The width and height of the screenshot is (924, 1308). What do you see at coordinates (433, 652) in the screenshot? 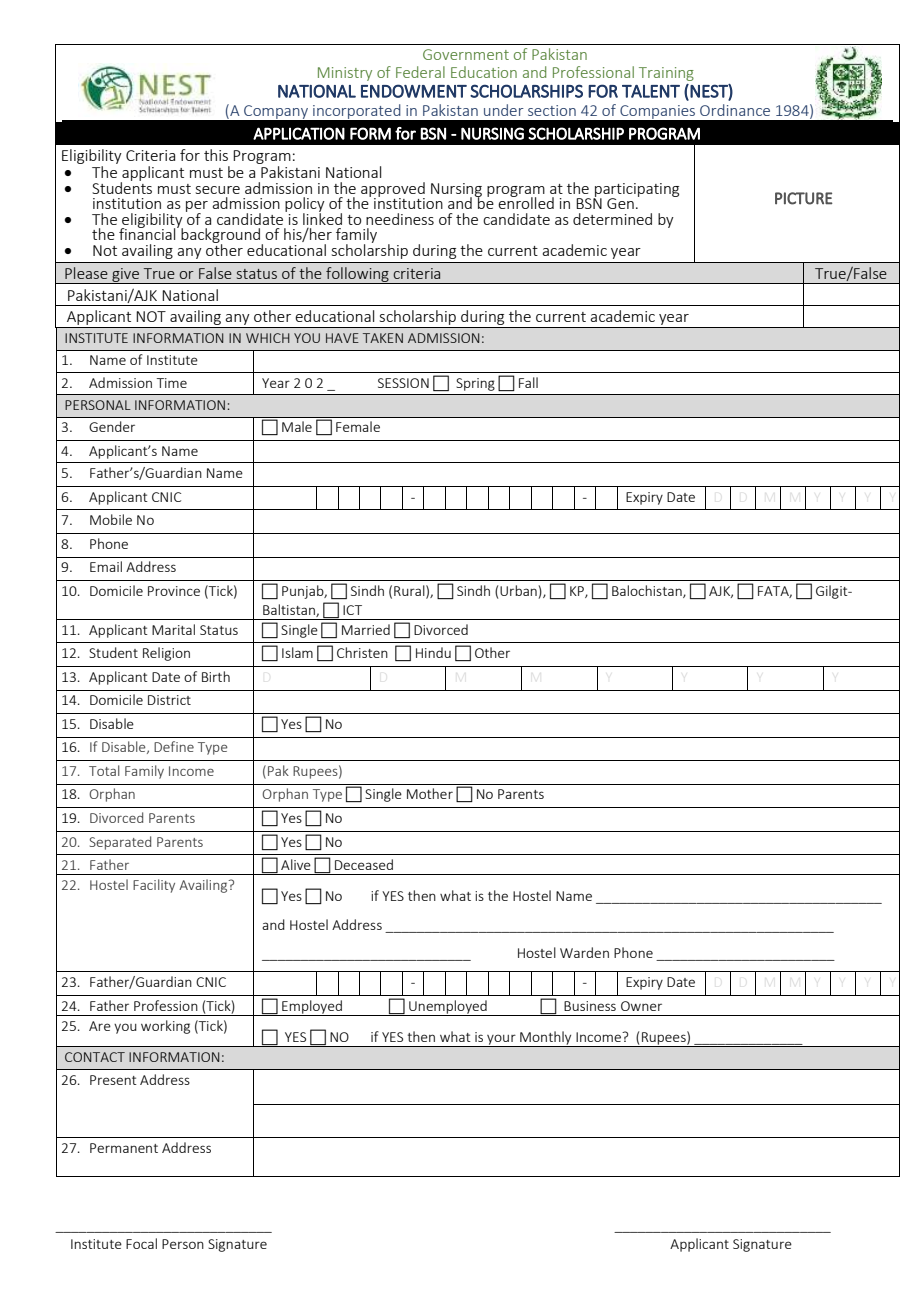
I see `Hindu` at bounding box center [433, 652].
